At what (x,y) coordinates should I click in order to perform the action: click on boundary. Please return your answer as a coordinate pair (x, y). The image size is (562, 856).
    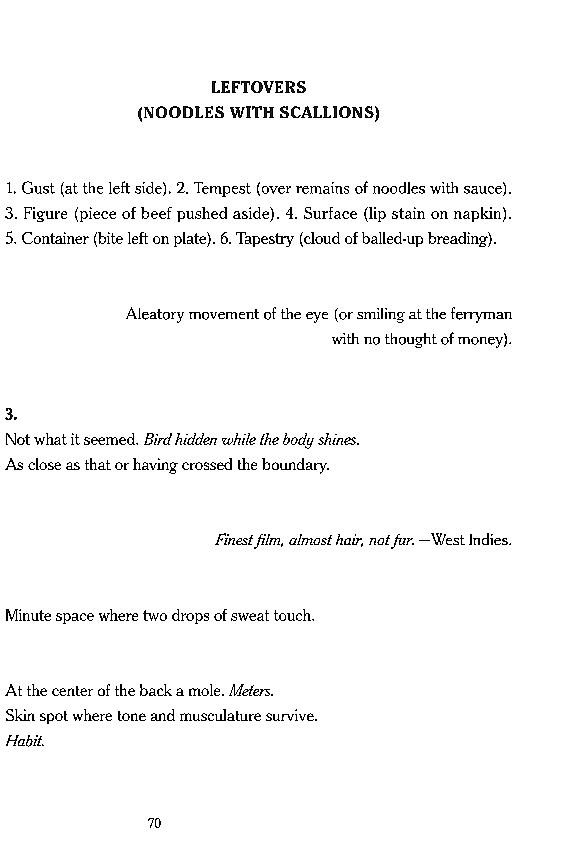
    Looking at the image, I should click on (295, 466).
